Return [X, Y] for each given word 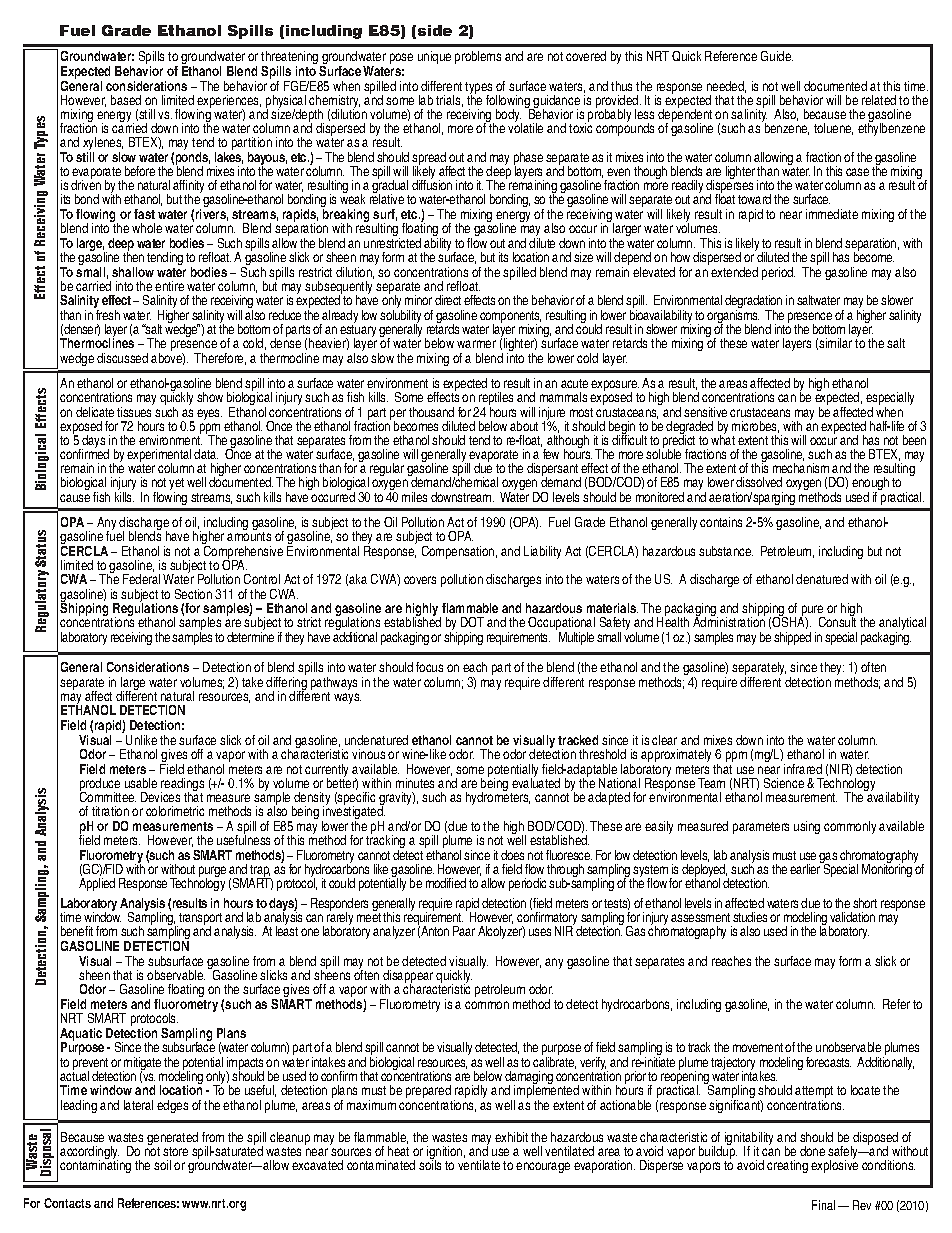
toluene [833, 129]
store [175, 1151]
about [524, 426]
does [512, 855]
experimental [159, 457]
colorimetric [175, 811]
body [509, 117]
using [807, 827]
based [126, 100]
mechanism [801, 468]
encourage [543, 1167]
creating [787, 1166]
